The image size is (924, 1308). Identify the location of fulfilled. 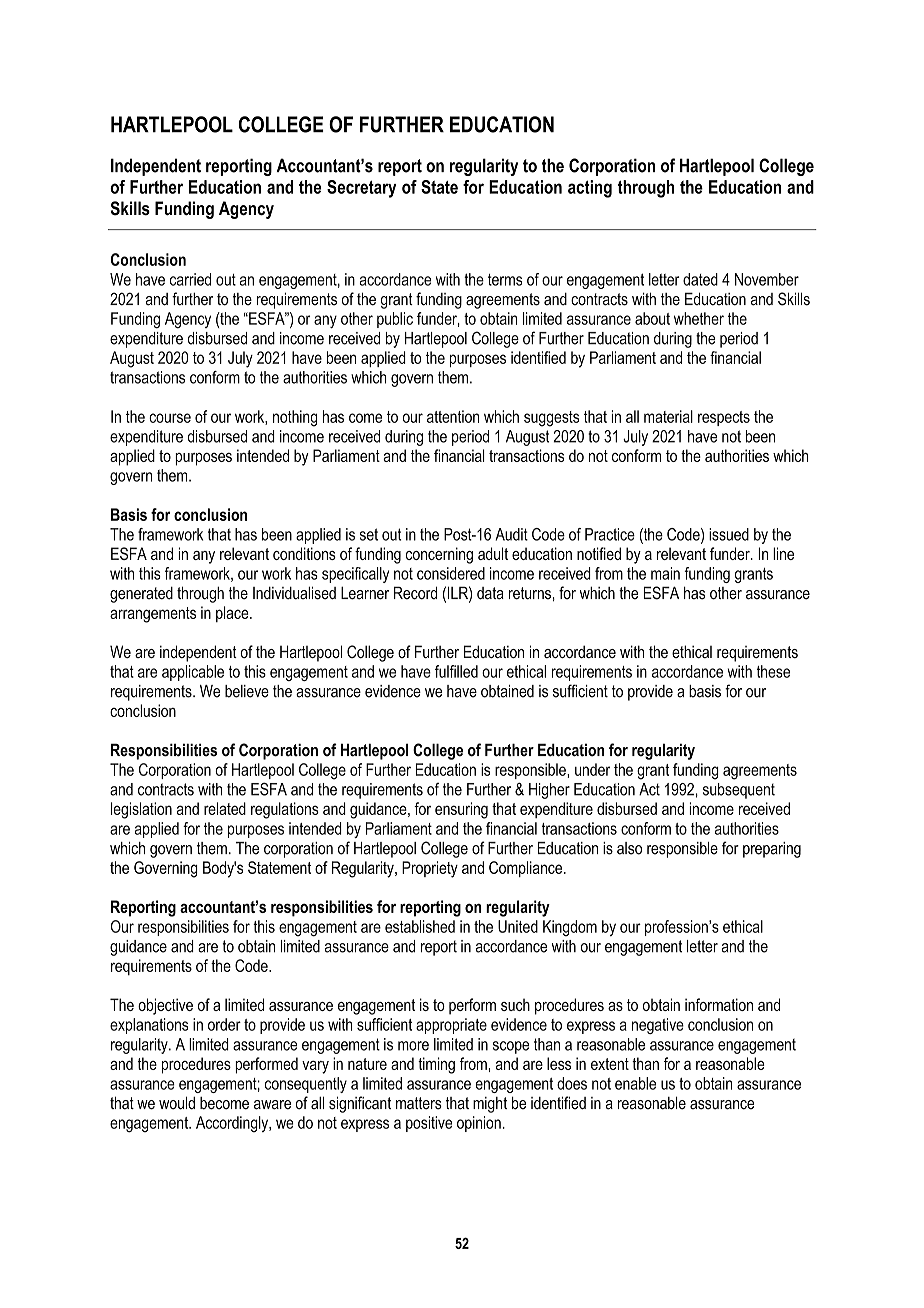
(456, 671).
